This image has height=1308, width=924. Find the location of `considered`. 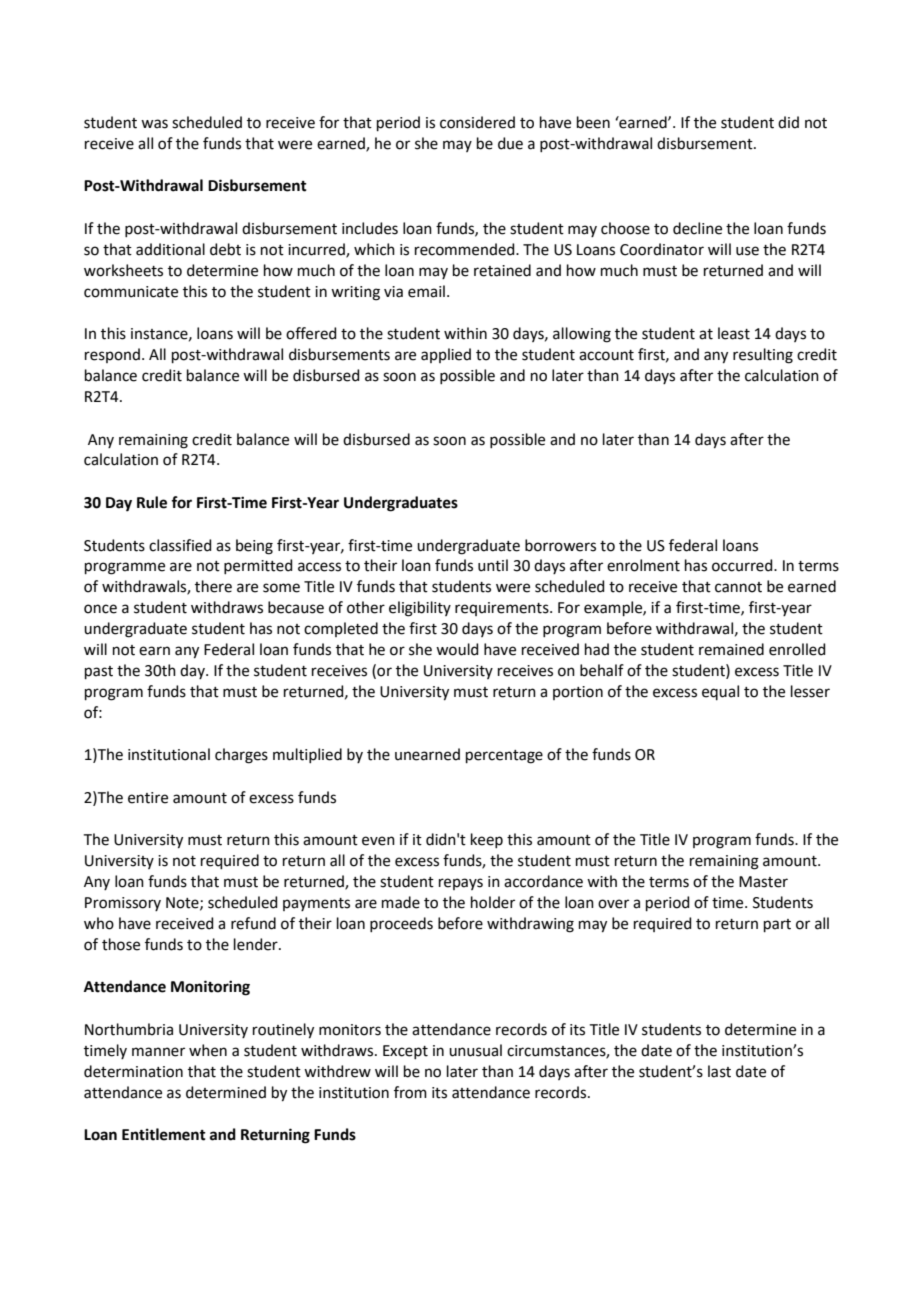

considered is located at coordinates (477, 122).
